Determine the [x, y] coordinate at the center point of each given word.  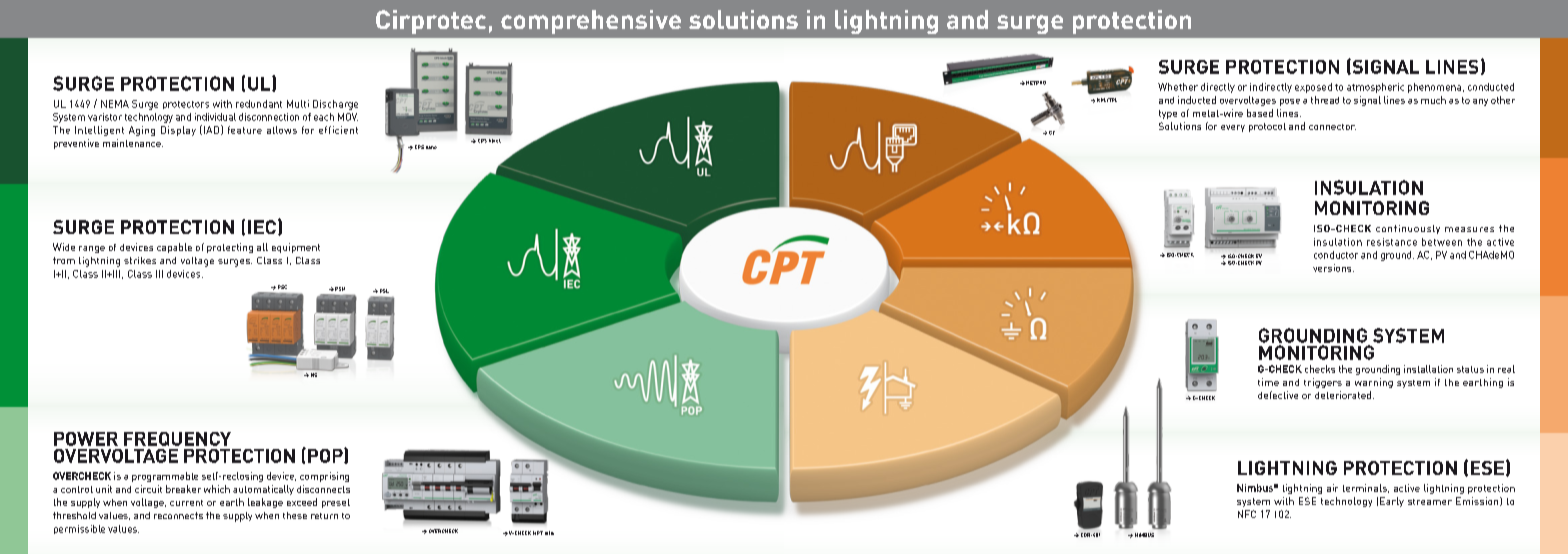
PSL [384, 291]
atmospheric [1375, 88]
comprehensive [591, 22]
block [495, 141]
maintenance [133, 143]
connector [1332, 127]
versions [1333, 268]
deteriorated [1344, 395]
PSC [282, 287]
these [295, 515]
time [1268, 382]
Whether [1178, 87]
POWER [86, 439]
